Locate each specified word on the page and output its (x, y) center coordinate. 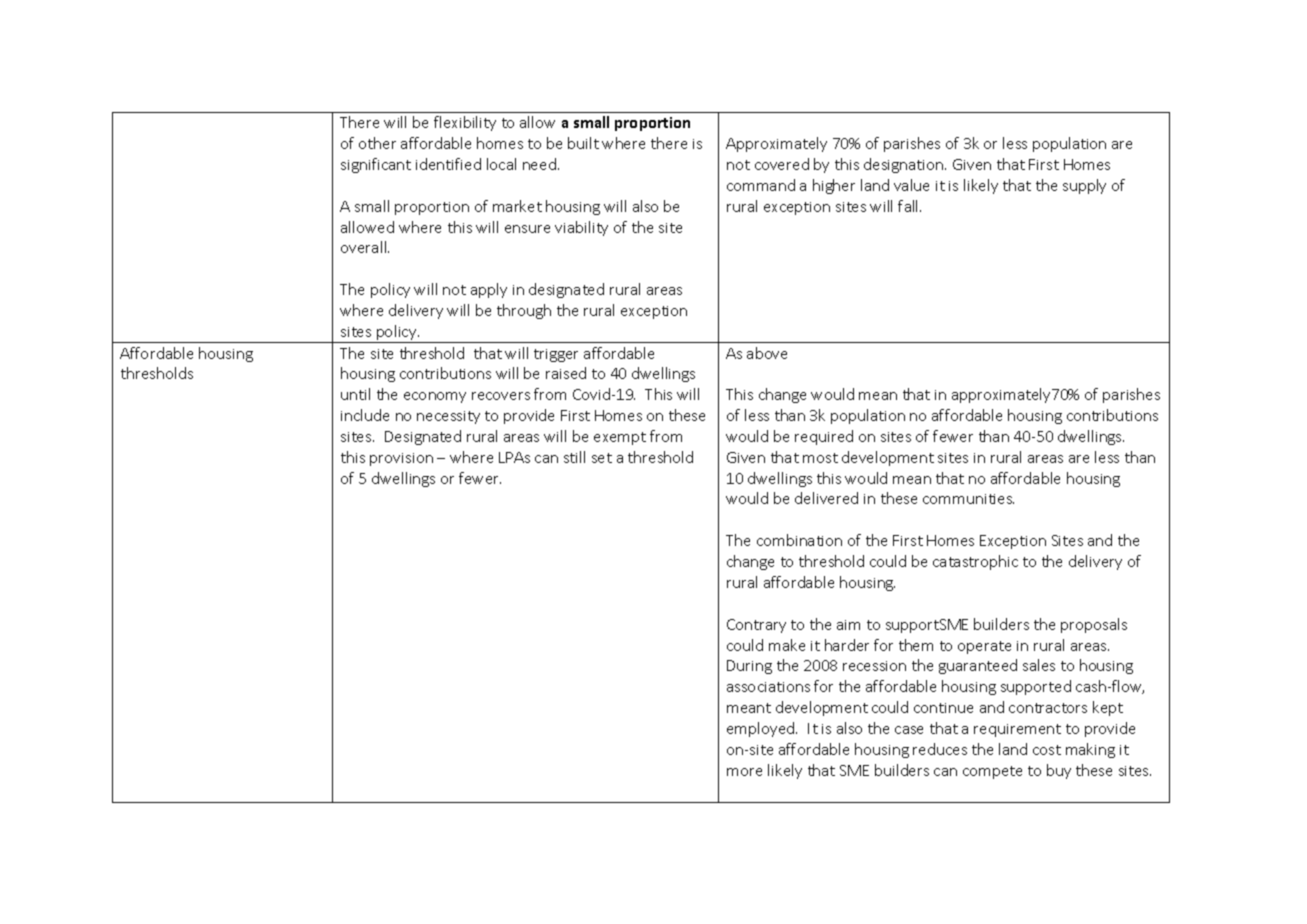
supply (1084, 186)
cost (1047, 750)
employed (762, 729)
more (744, 772)
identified (448, 164)
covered (782, 164)
